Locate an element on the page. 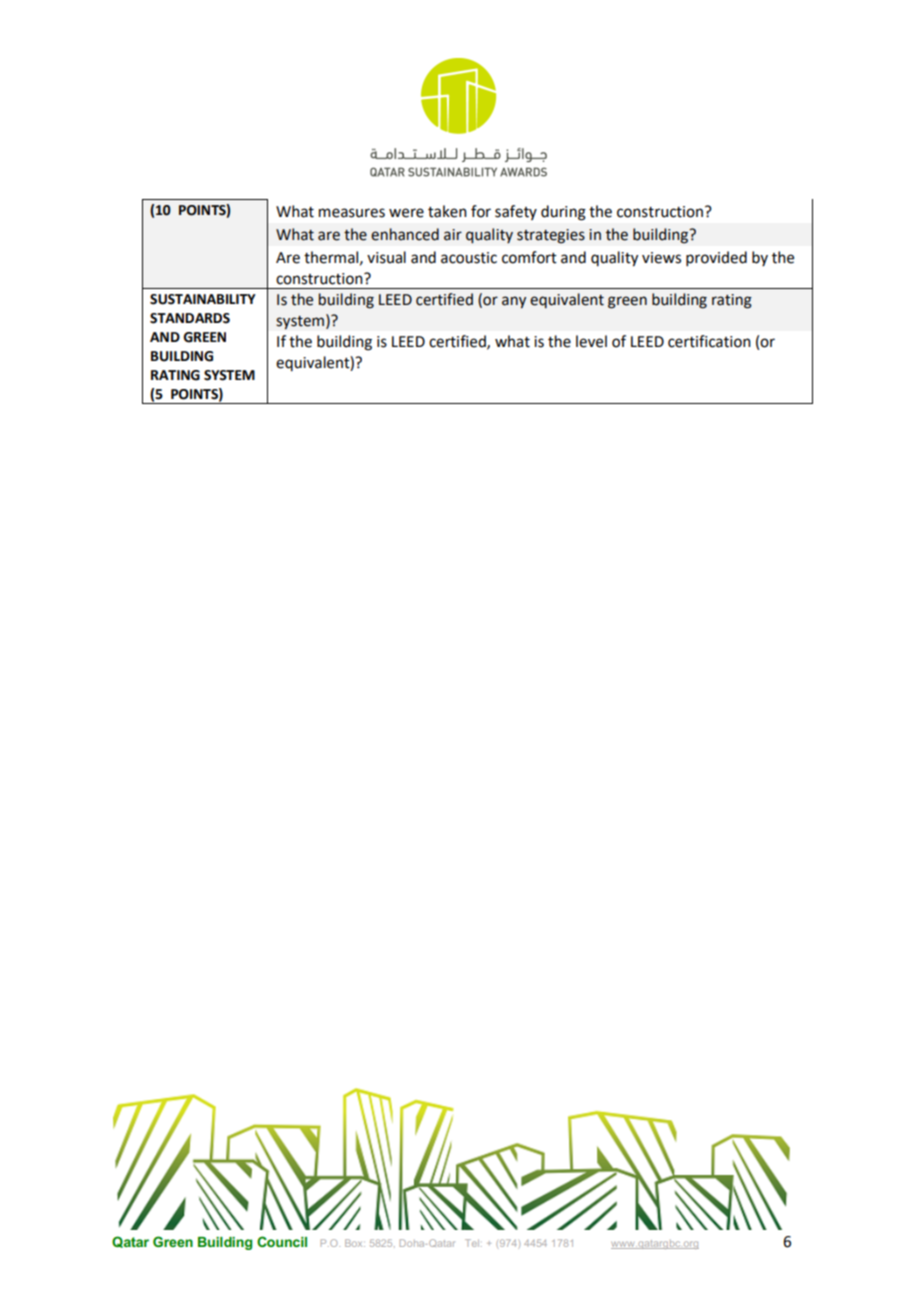  Council is located at coordinates (282, 1241).
